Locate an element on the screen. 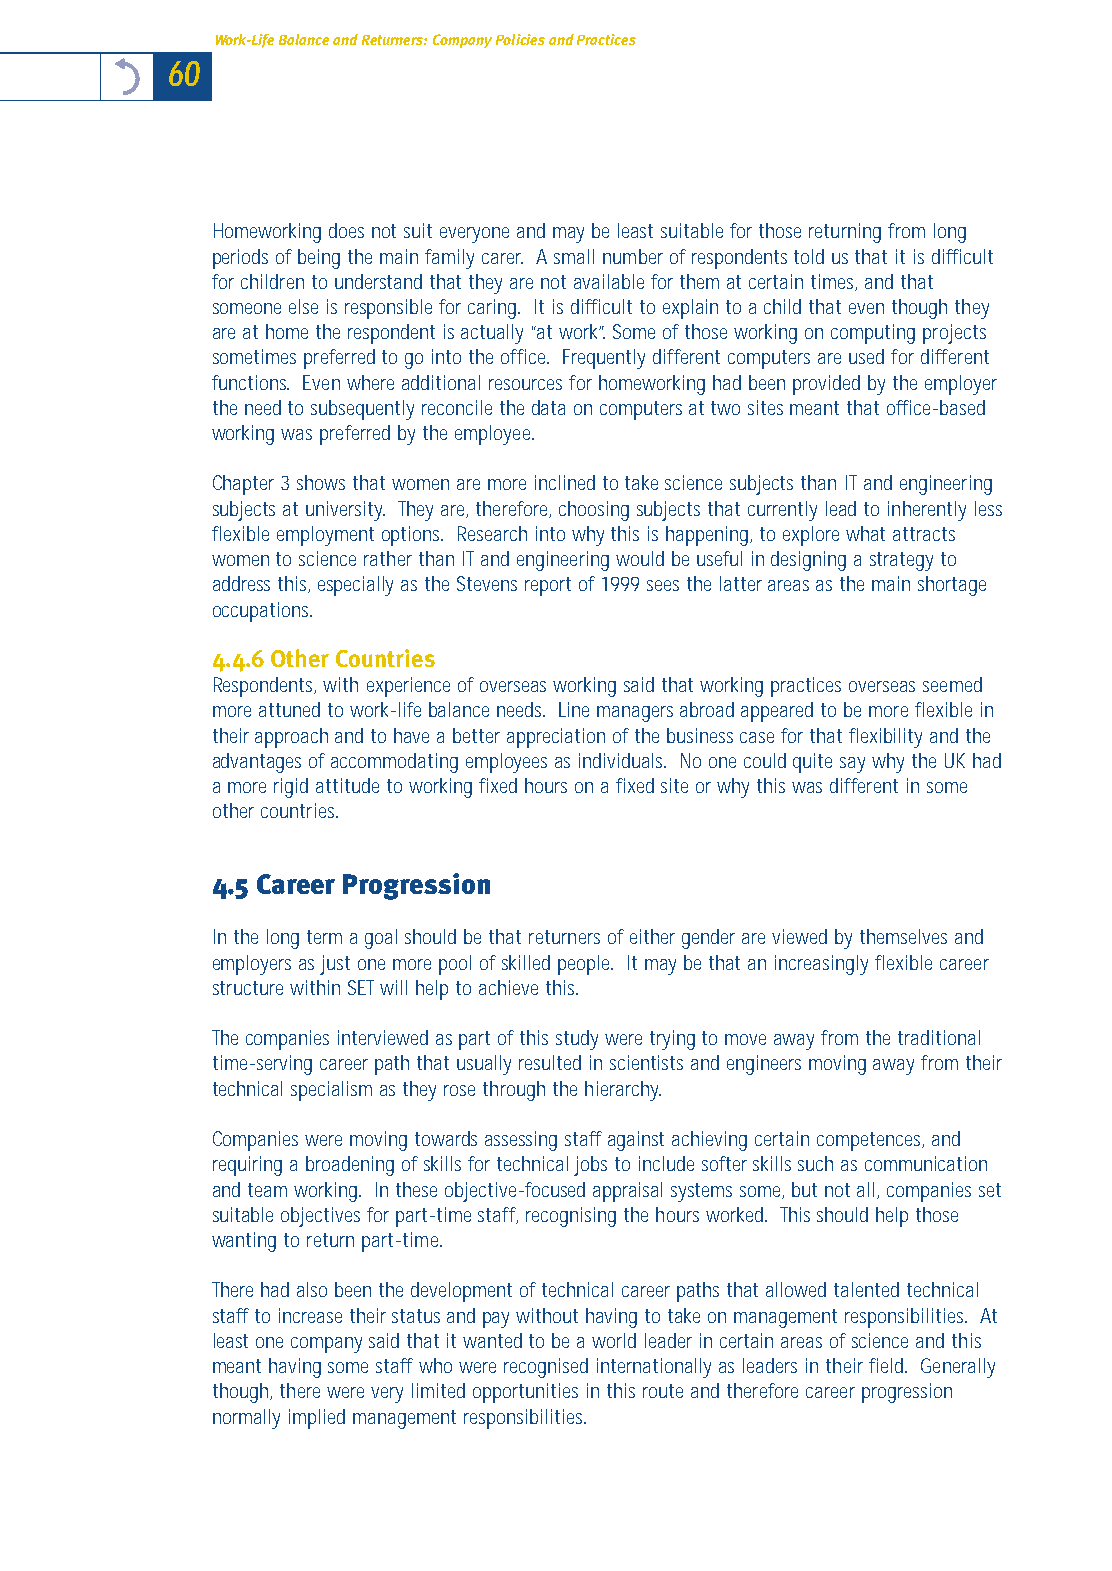  world is located at coordinates (614, 1340).
